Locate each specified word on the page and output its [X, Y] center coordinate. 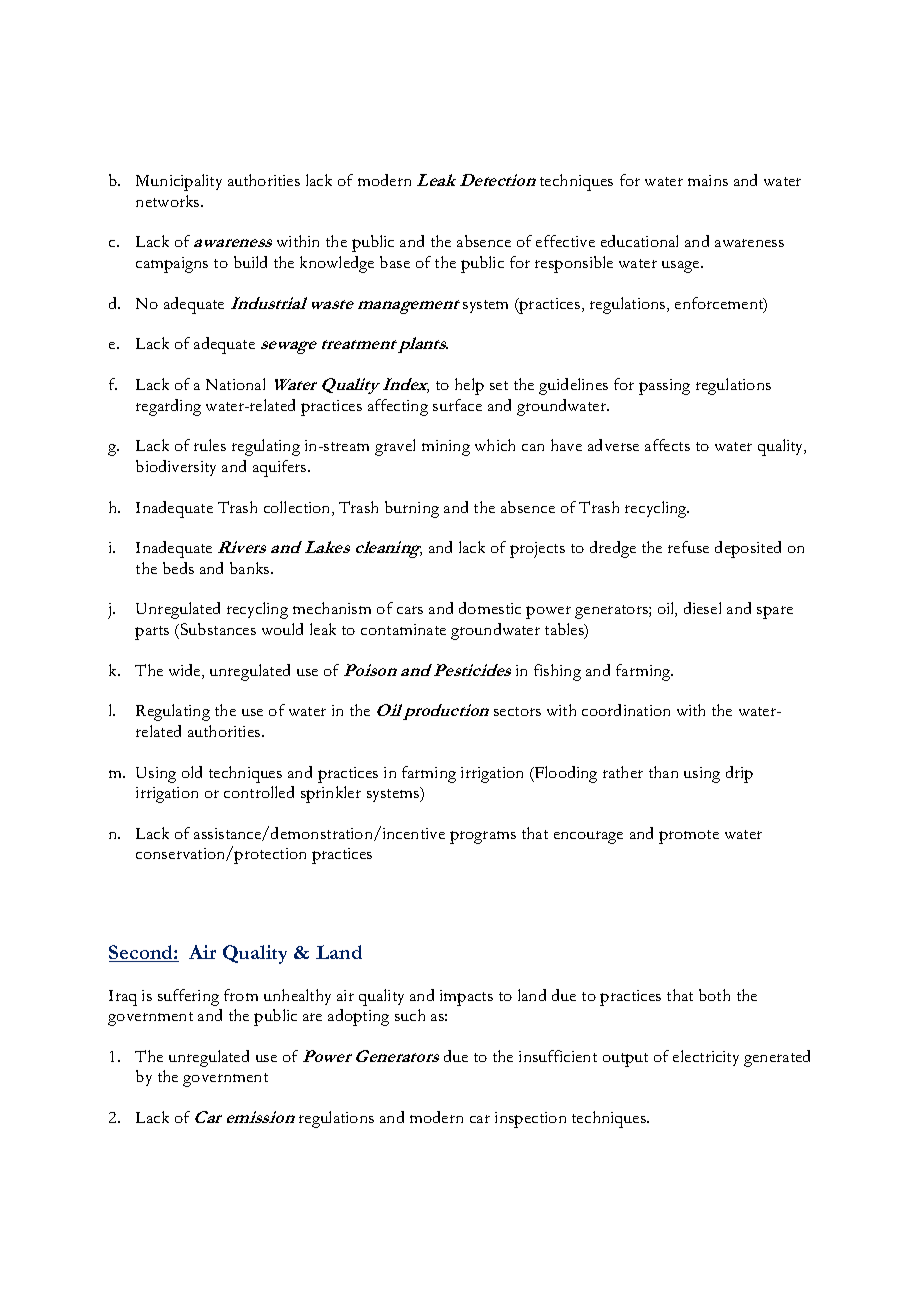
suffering [188, 997]
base [395, 262]
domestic [490, 608]
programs [483, 837]
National [235, 384]
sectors [517, 711]
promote [689, 837]
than [663, 772]
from [241, 995]
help [469, 386]
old [192, 772]
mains [708, 180]
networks [169, 201]
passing [664, 387]
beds [178, 568]
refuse [688, 547]
